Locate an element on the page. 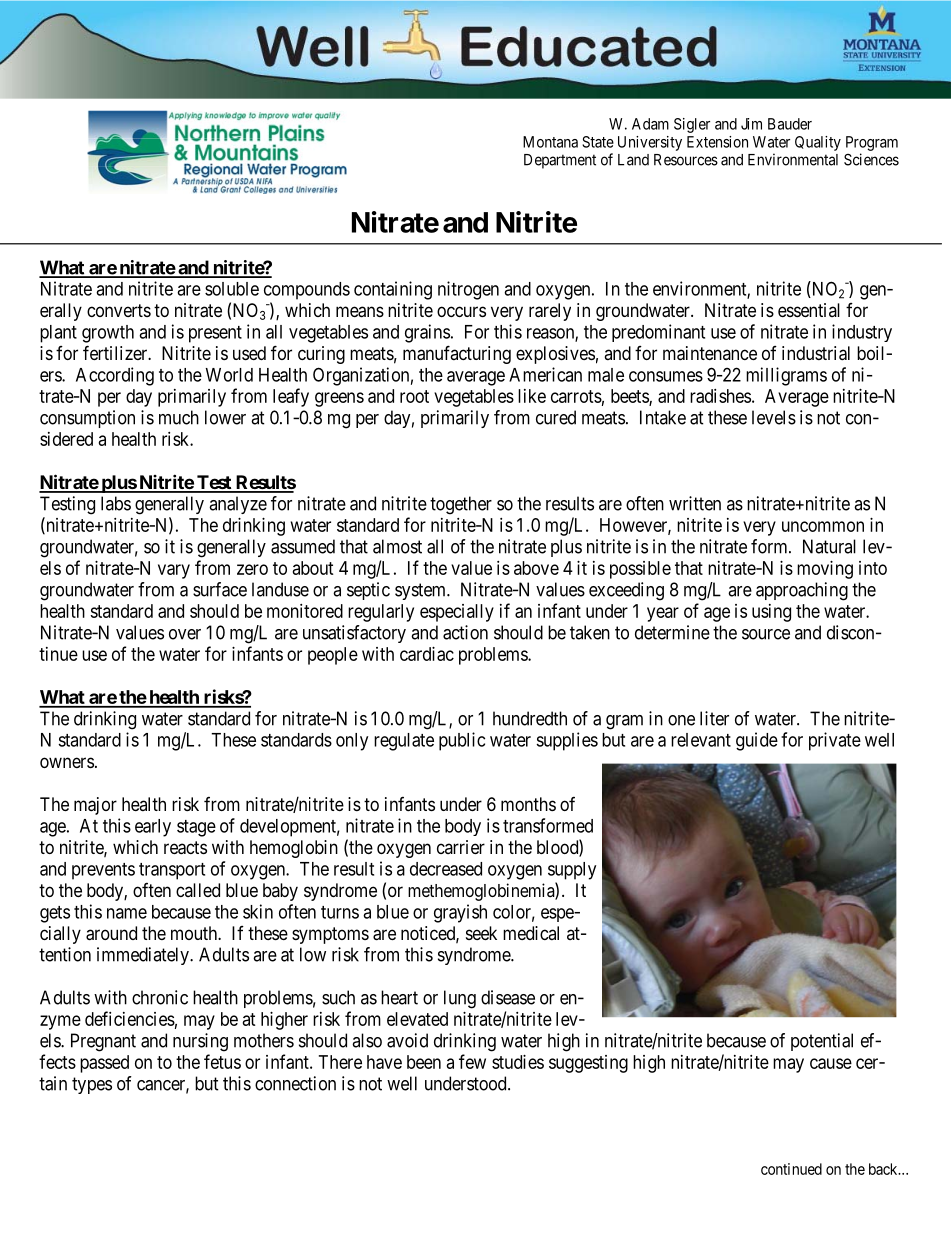 The image size is (952, 1233). much is located at coordinates (179, 417).
